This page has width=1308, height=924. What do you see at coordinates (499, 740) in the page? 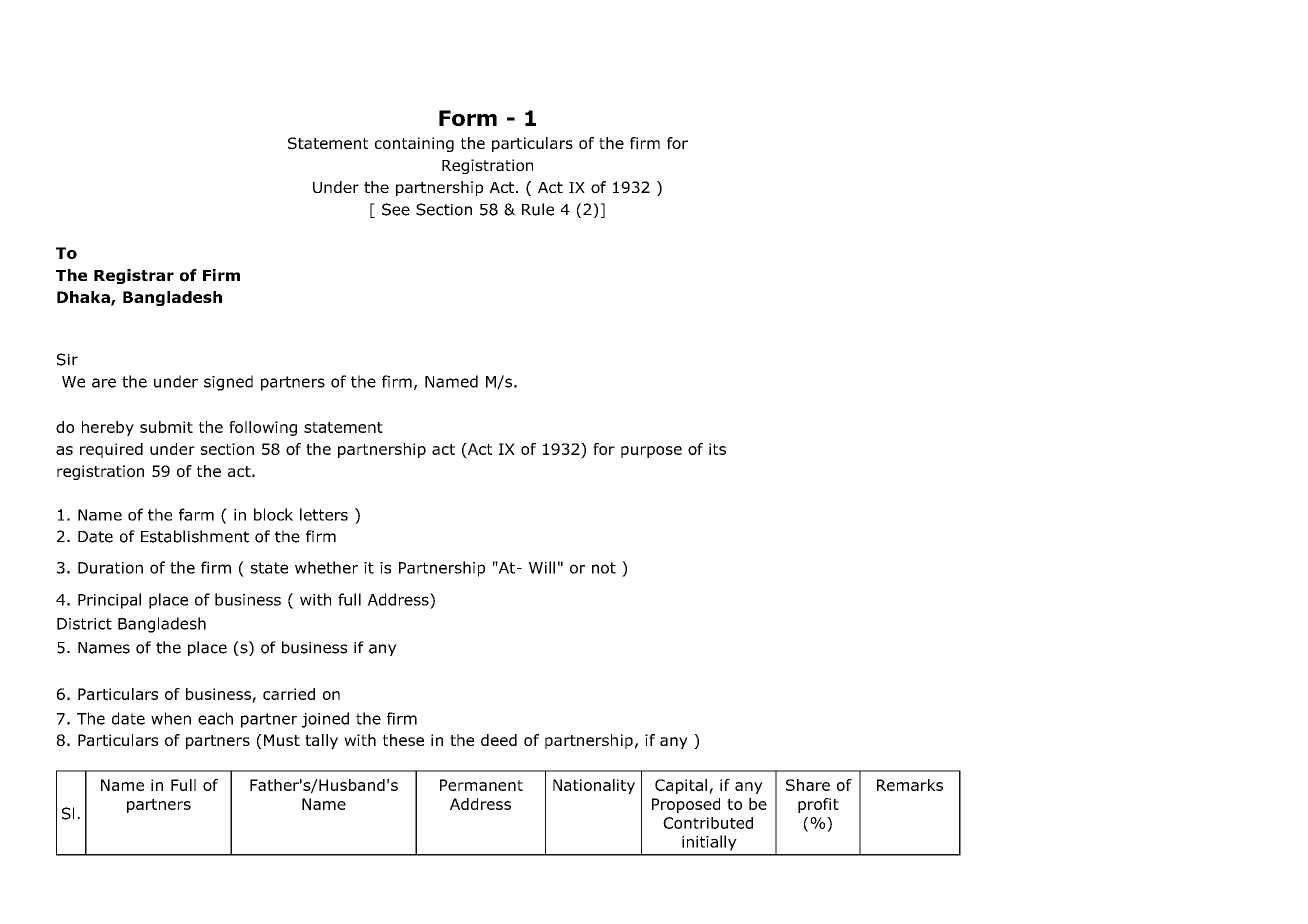
I see `deed` at bounding box center [499, 740].
